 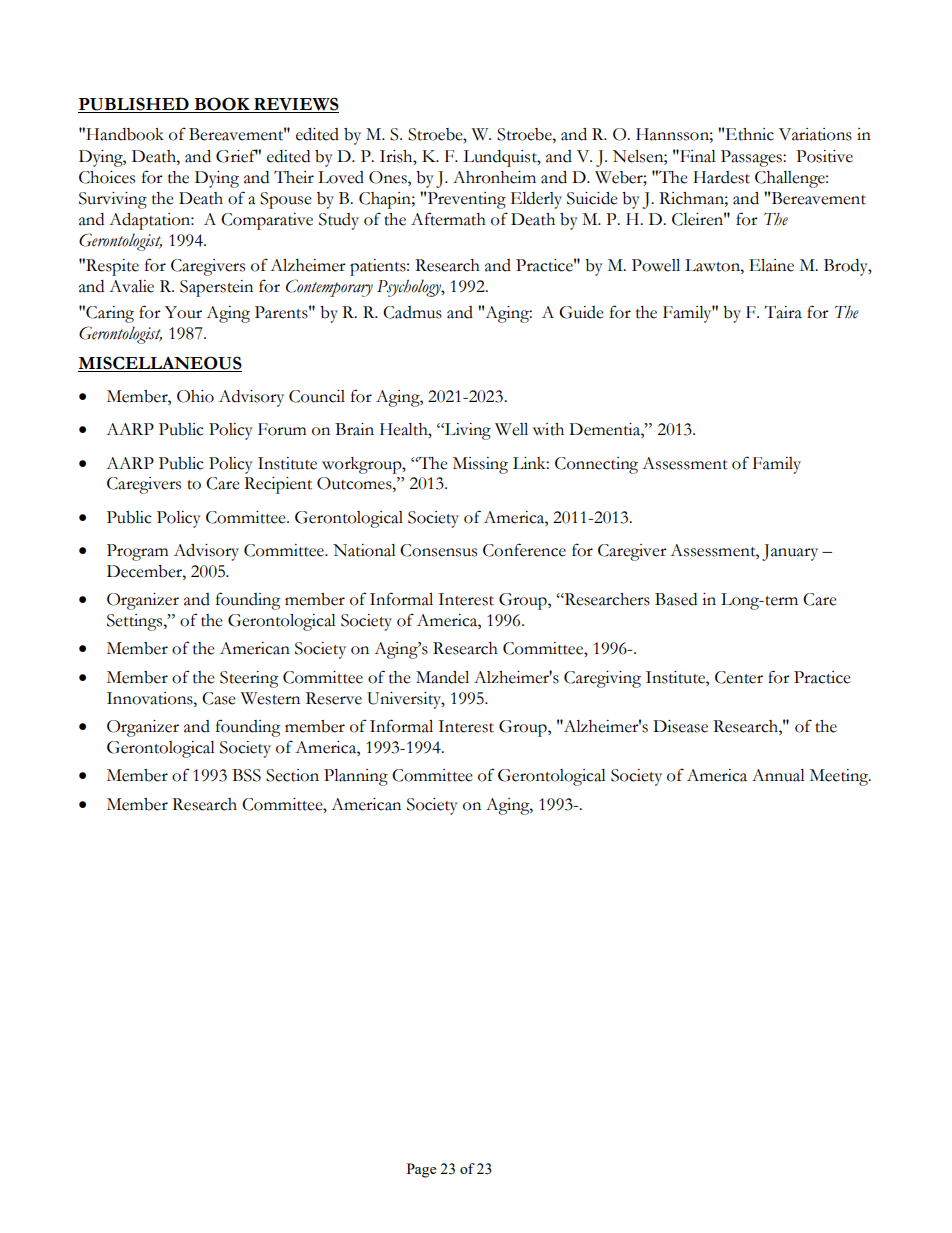 I want to click on Page, so click(x=421, y=1170).
